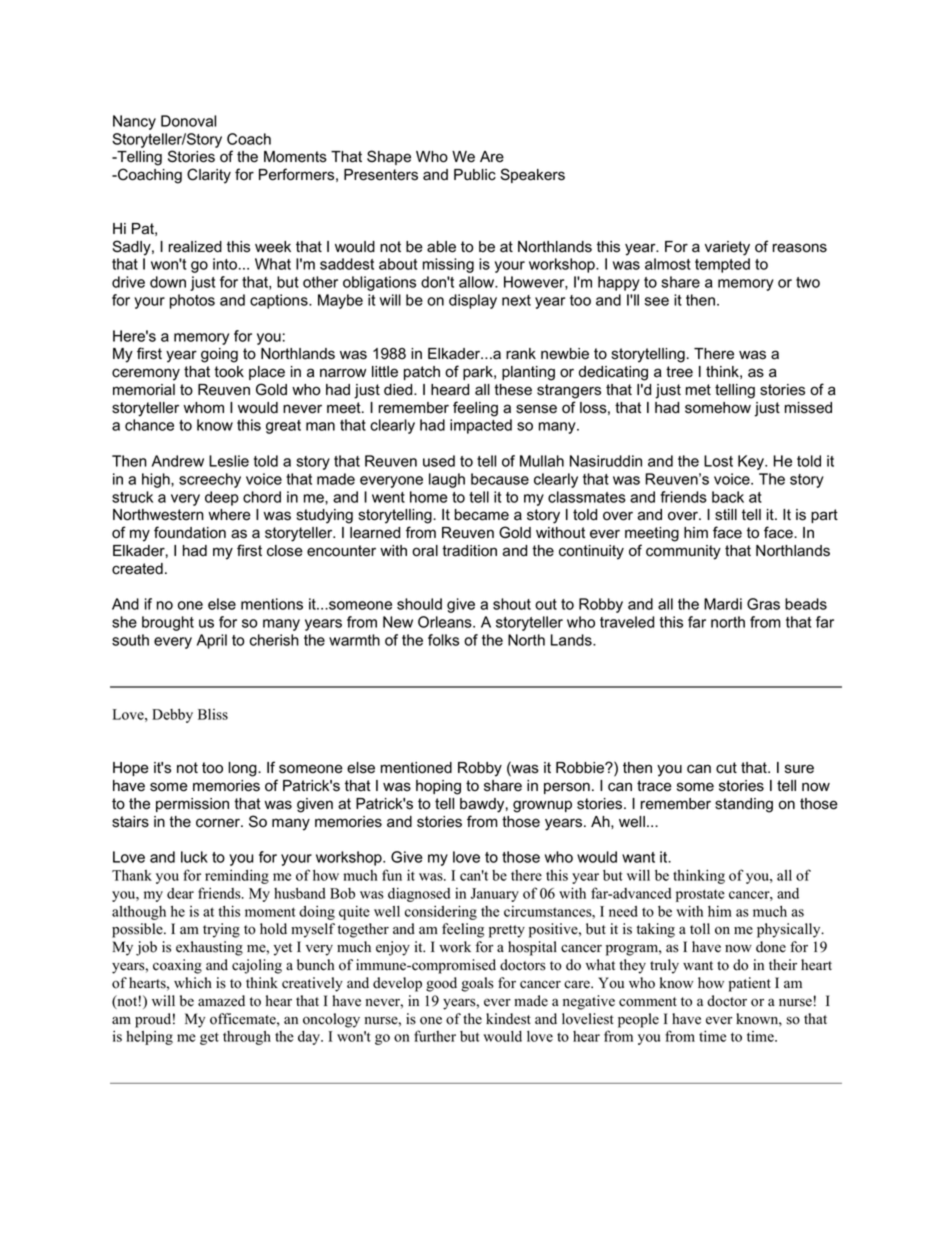 The width and height of the image is (952, 1233). I want to click on amazed, so click(221, 1001).
